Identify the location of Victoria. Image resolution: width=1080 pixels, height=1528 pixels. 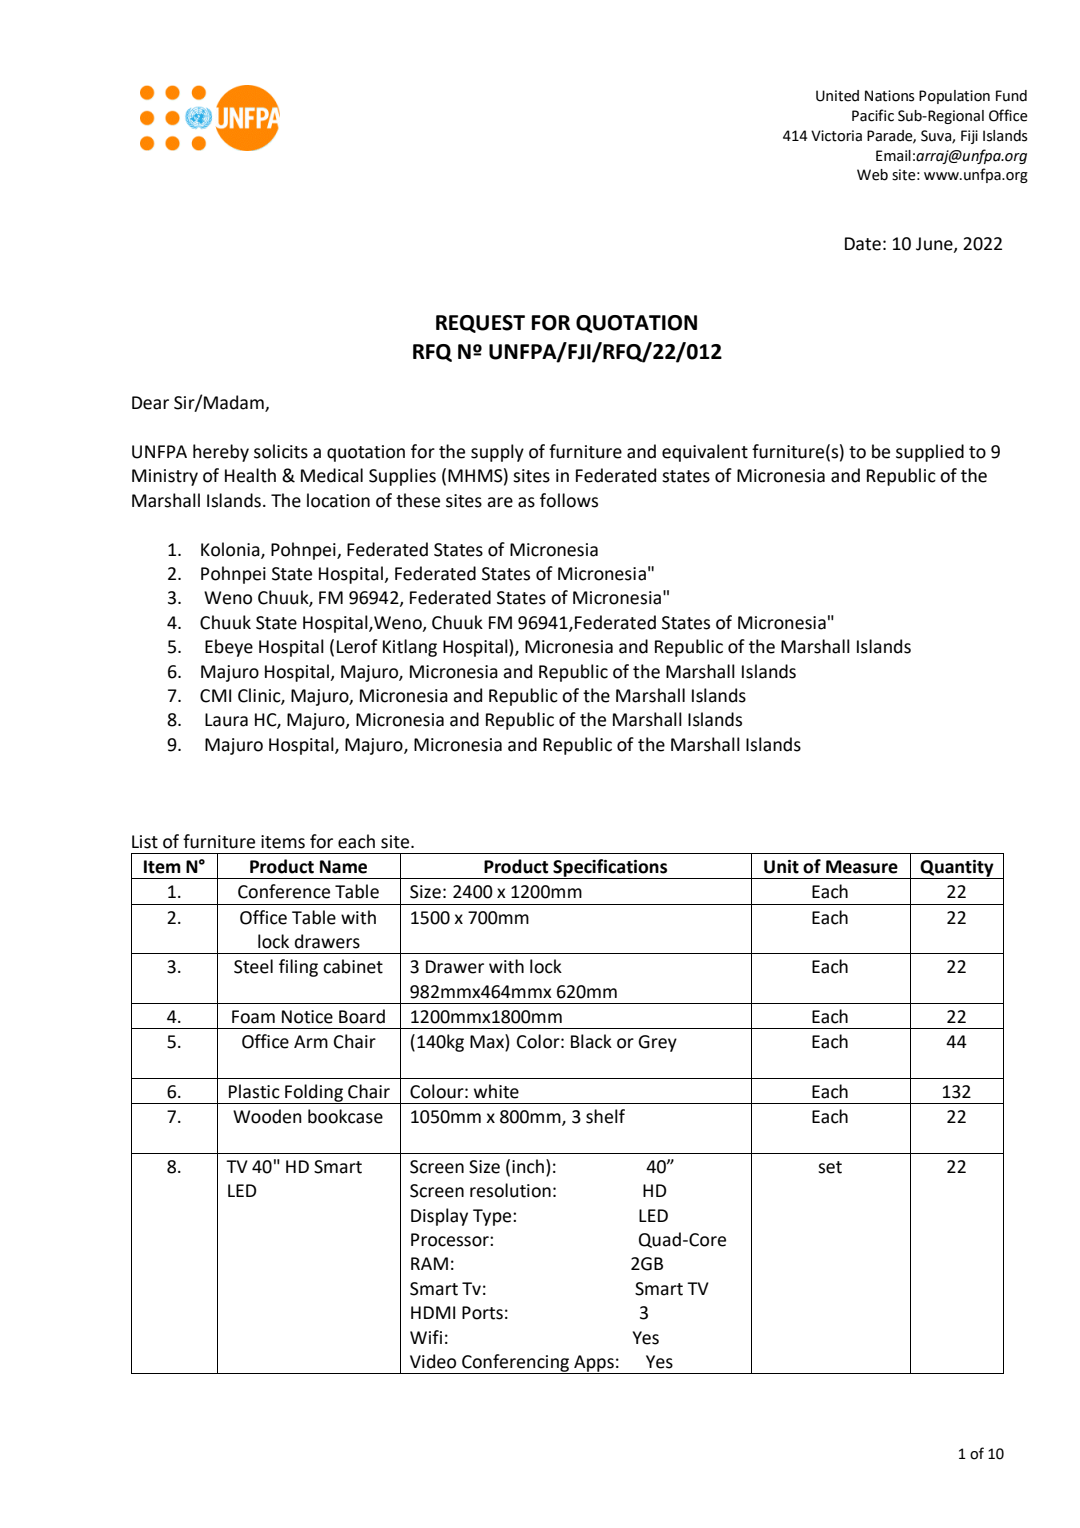
(836, 136).
